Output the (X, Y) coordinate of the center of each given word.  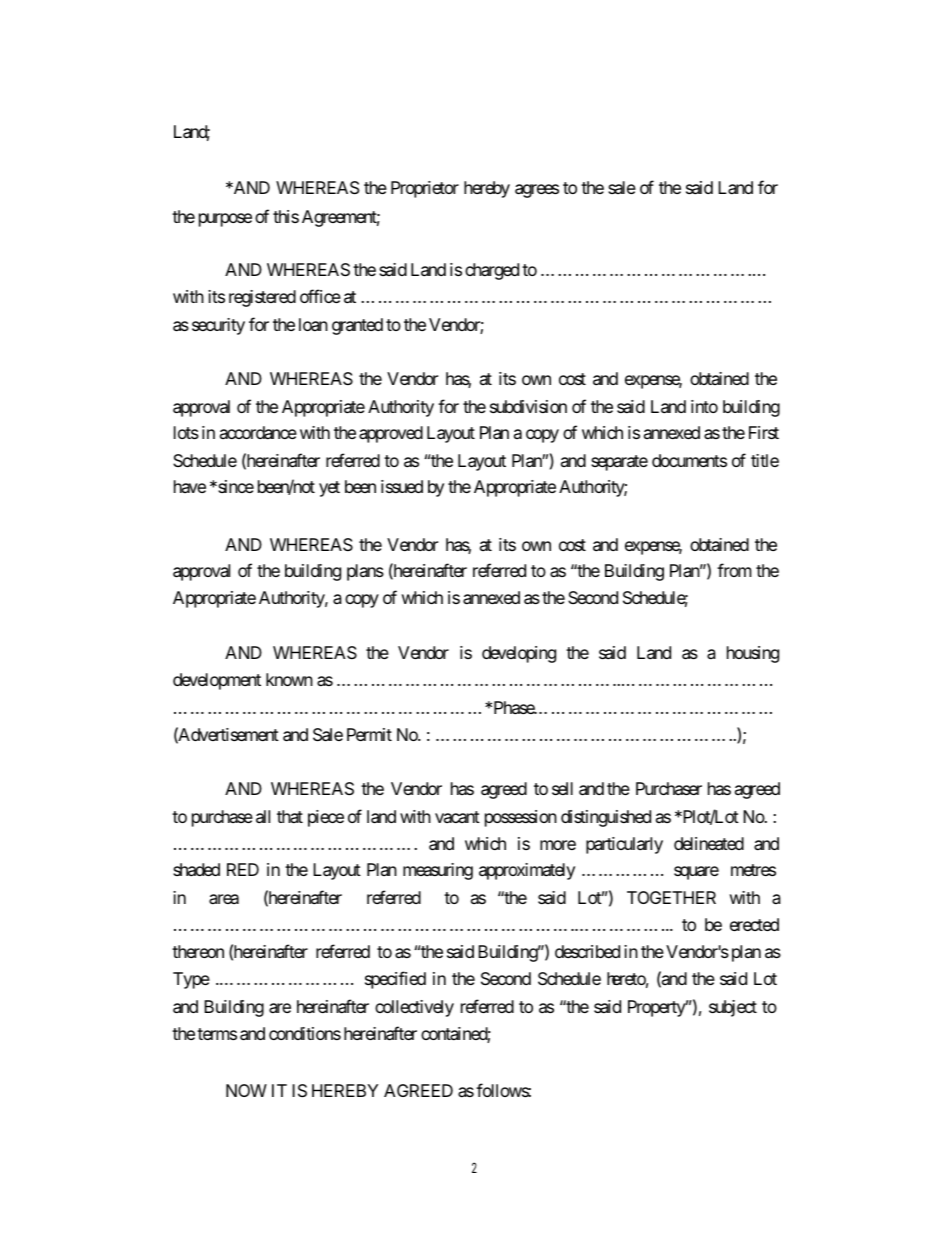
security (218, 326)
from (734, 570)
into (704, 406)
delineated (709, 844)
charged (492, 271)
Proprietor (425, 189)
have (190, 486)
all (263, 817)
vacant (457, 817)
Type (191, 980)
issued (402, 486)
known (289, 679)
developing (519, 654)
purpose (225, 220)
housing (753, 654)
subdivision (528, 406)
